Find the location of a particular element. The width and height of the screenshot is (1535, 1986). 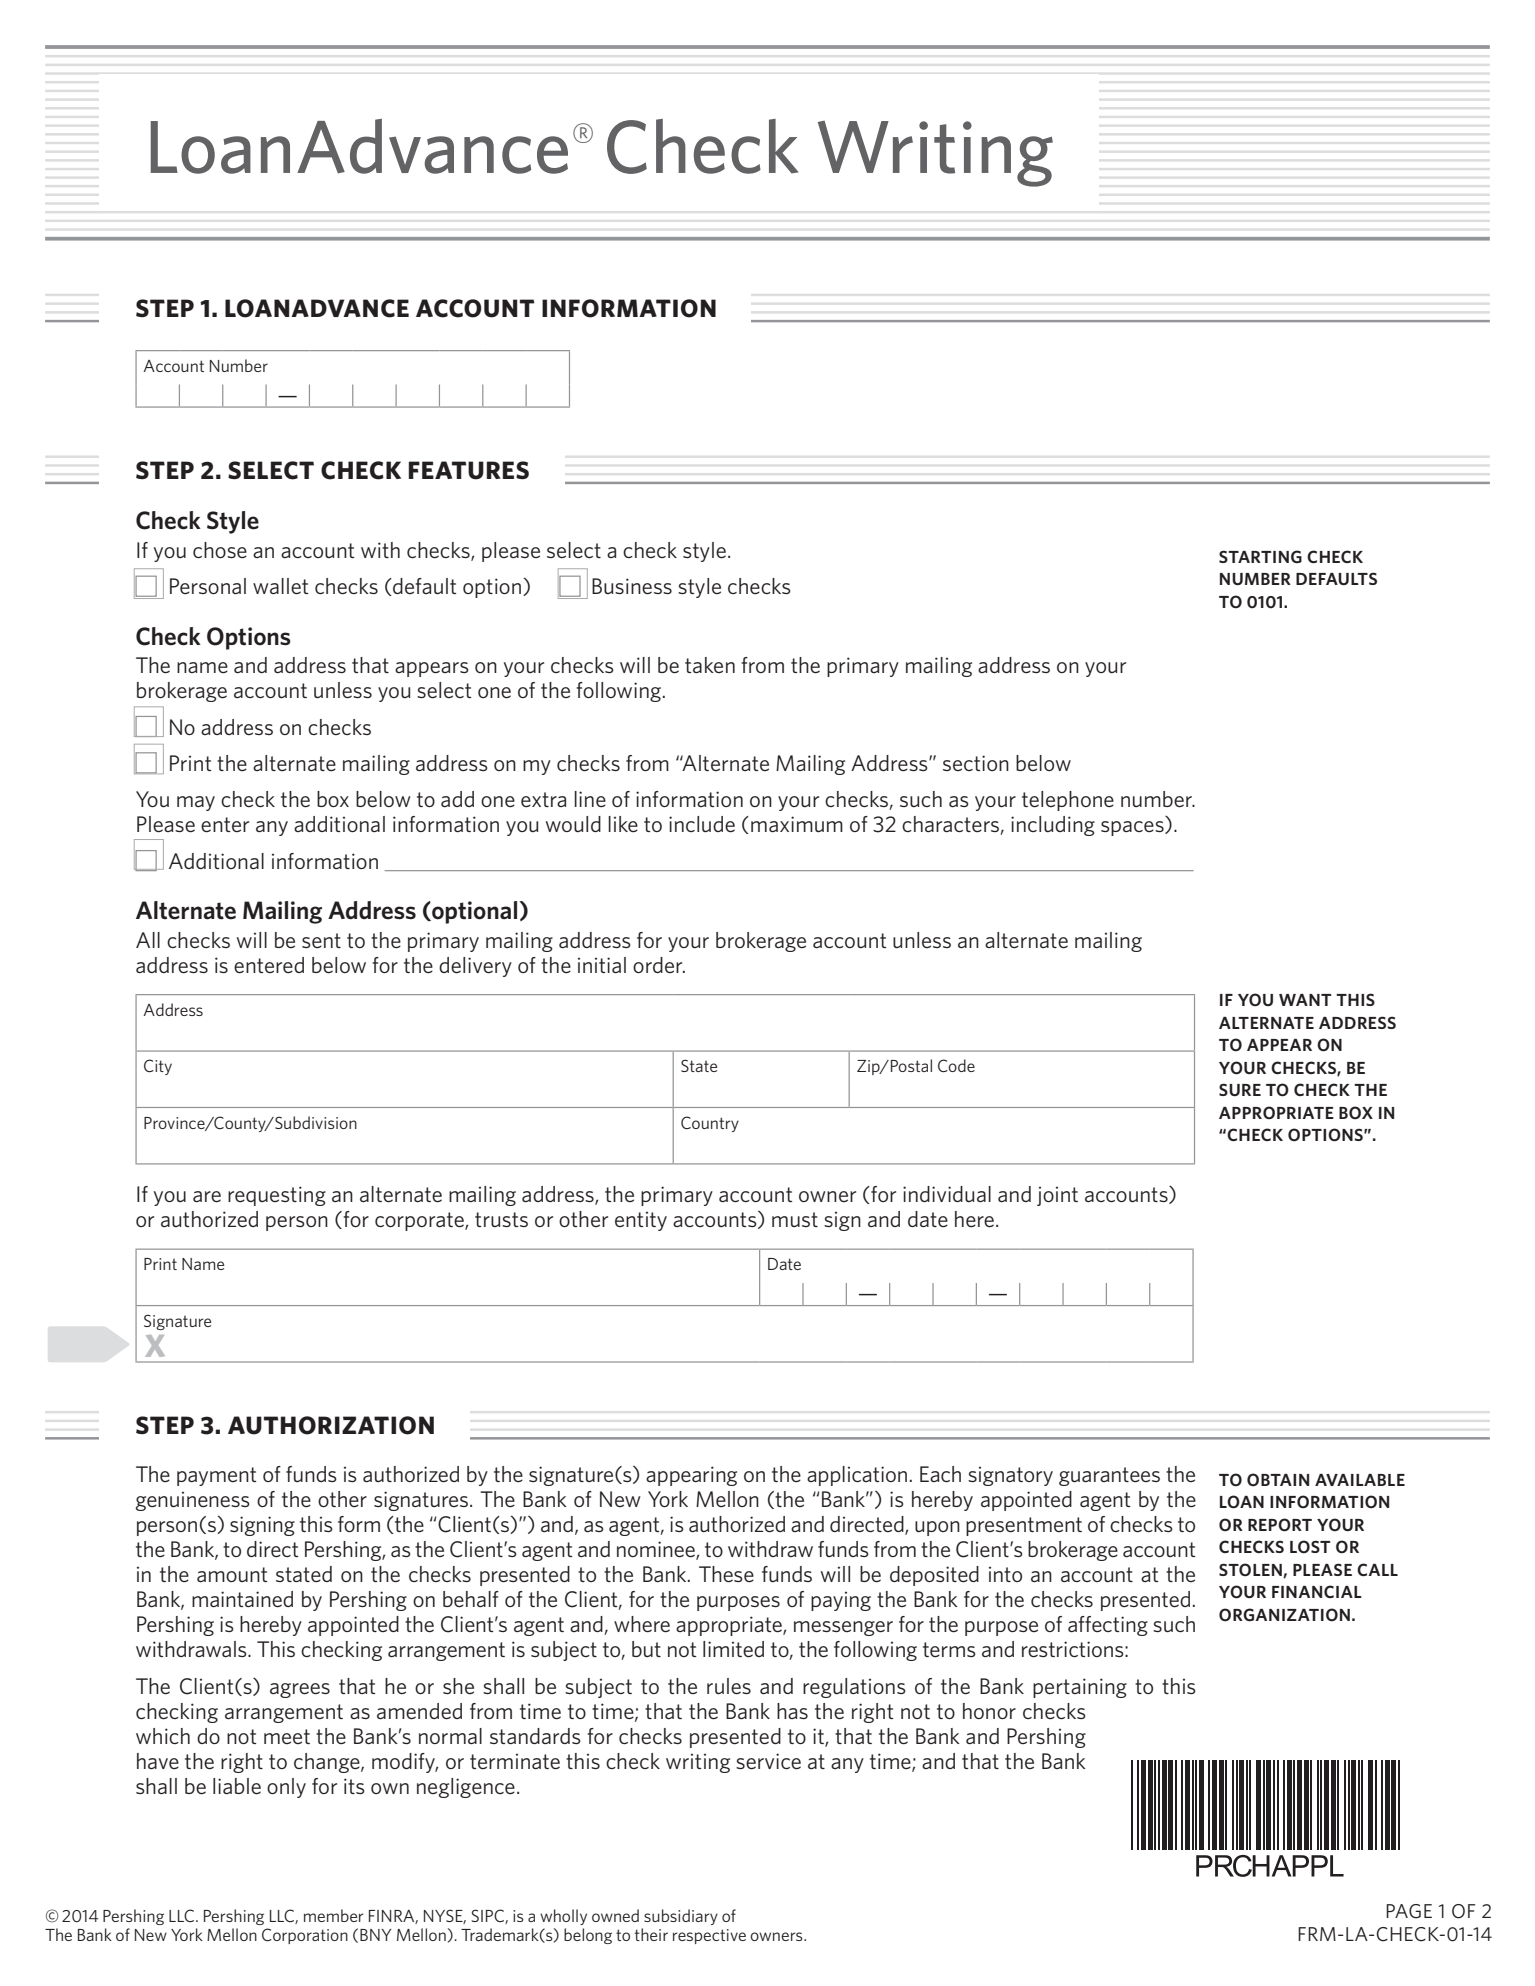

WANT is located at coordinates (1305, 1000).
